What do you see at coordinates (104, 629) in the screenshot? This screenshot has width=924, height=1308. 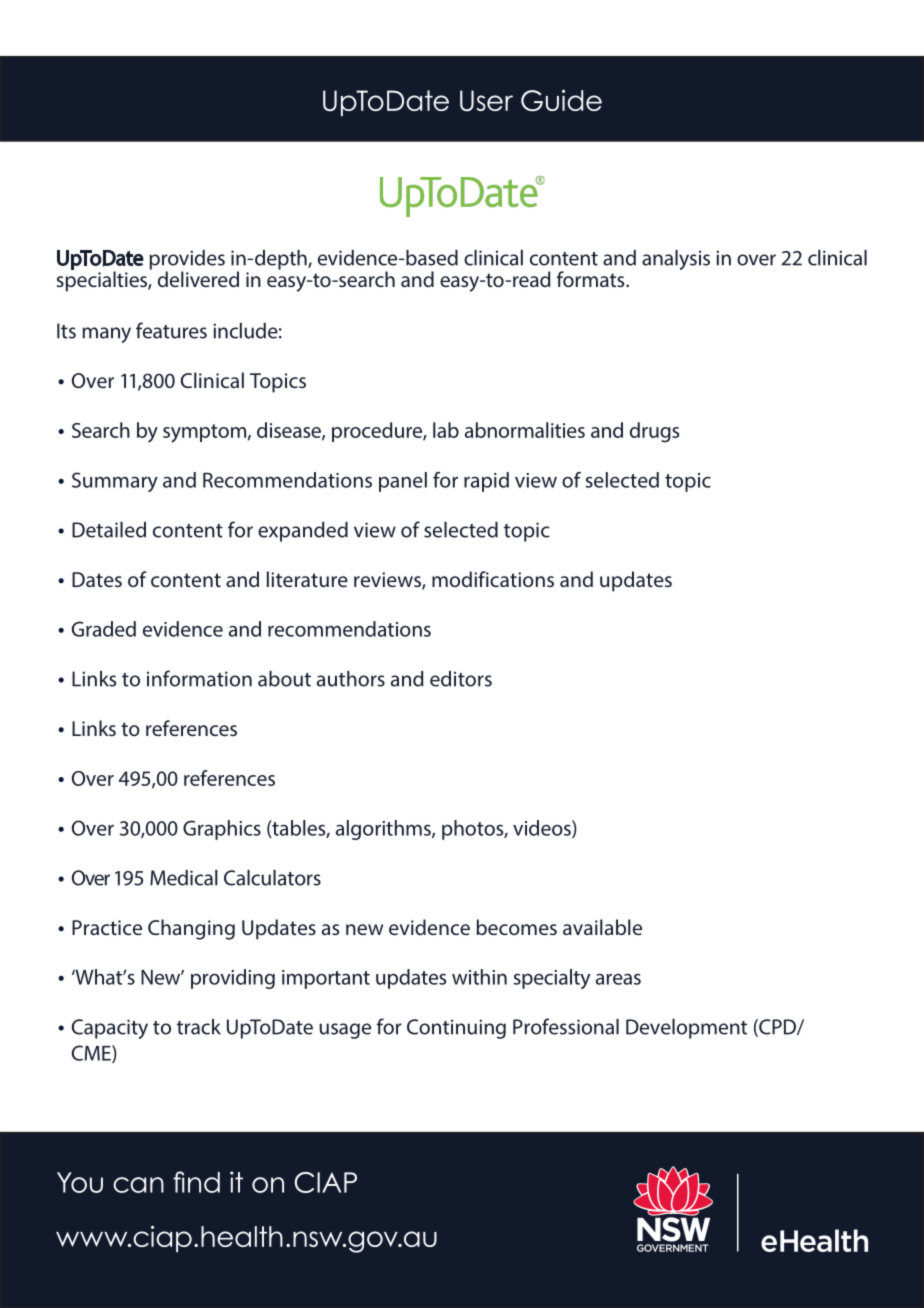 I see `Graded` at bounding box center [104, 629].
